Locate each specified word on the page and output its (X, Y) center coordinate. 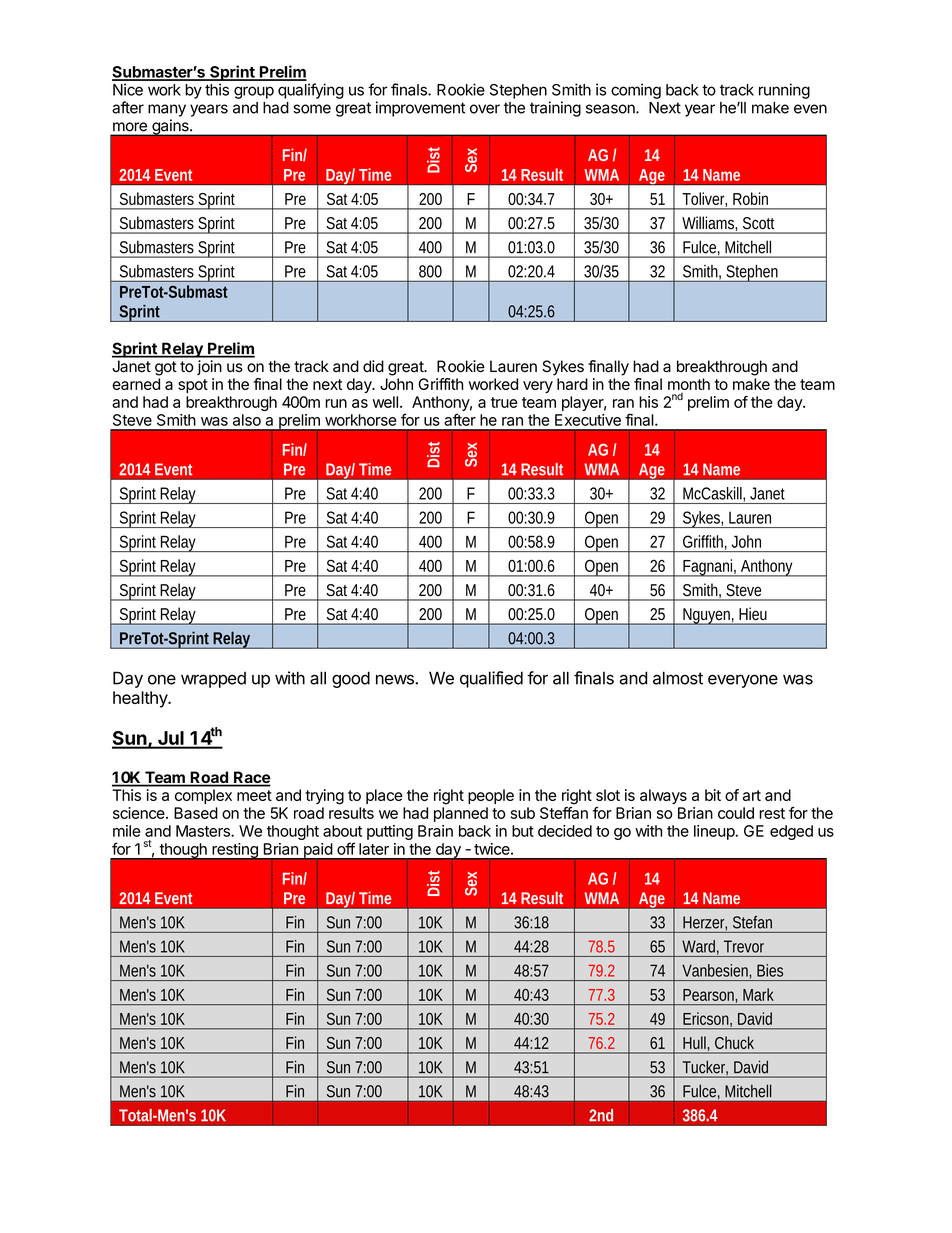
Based (196, 813)
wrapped (213, 680)
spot (193, 386)
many (167, 110)
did (373, 366)
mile (126, 831)
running (784, 91)
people (491, 796)
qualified (491, 679)
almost (678, 678)
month (689, 385)
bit (713, 795)
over (485, 109)
